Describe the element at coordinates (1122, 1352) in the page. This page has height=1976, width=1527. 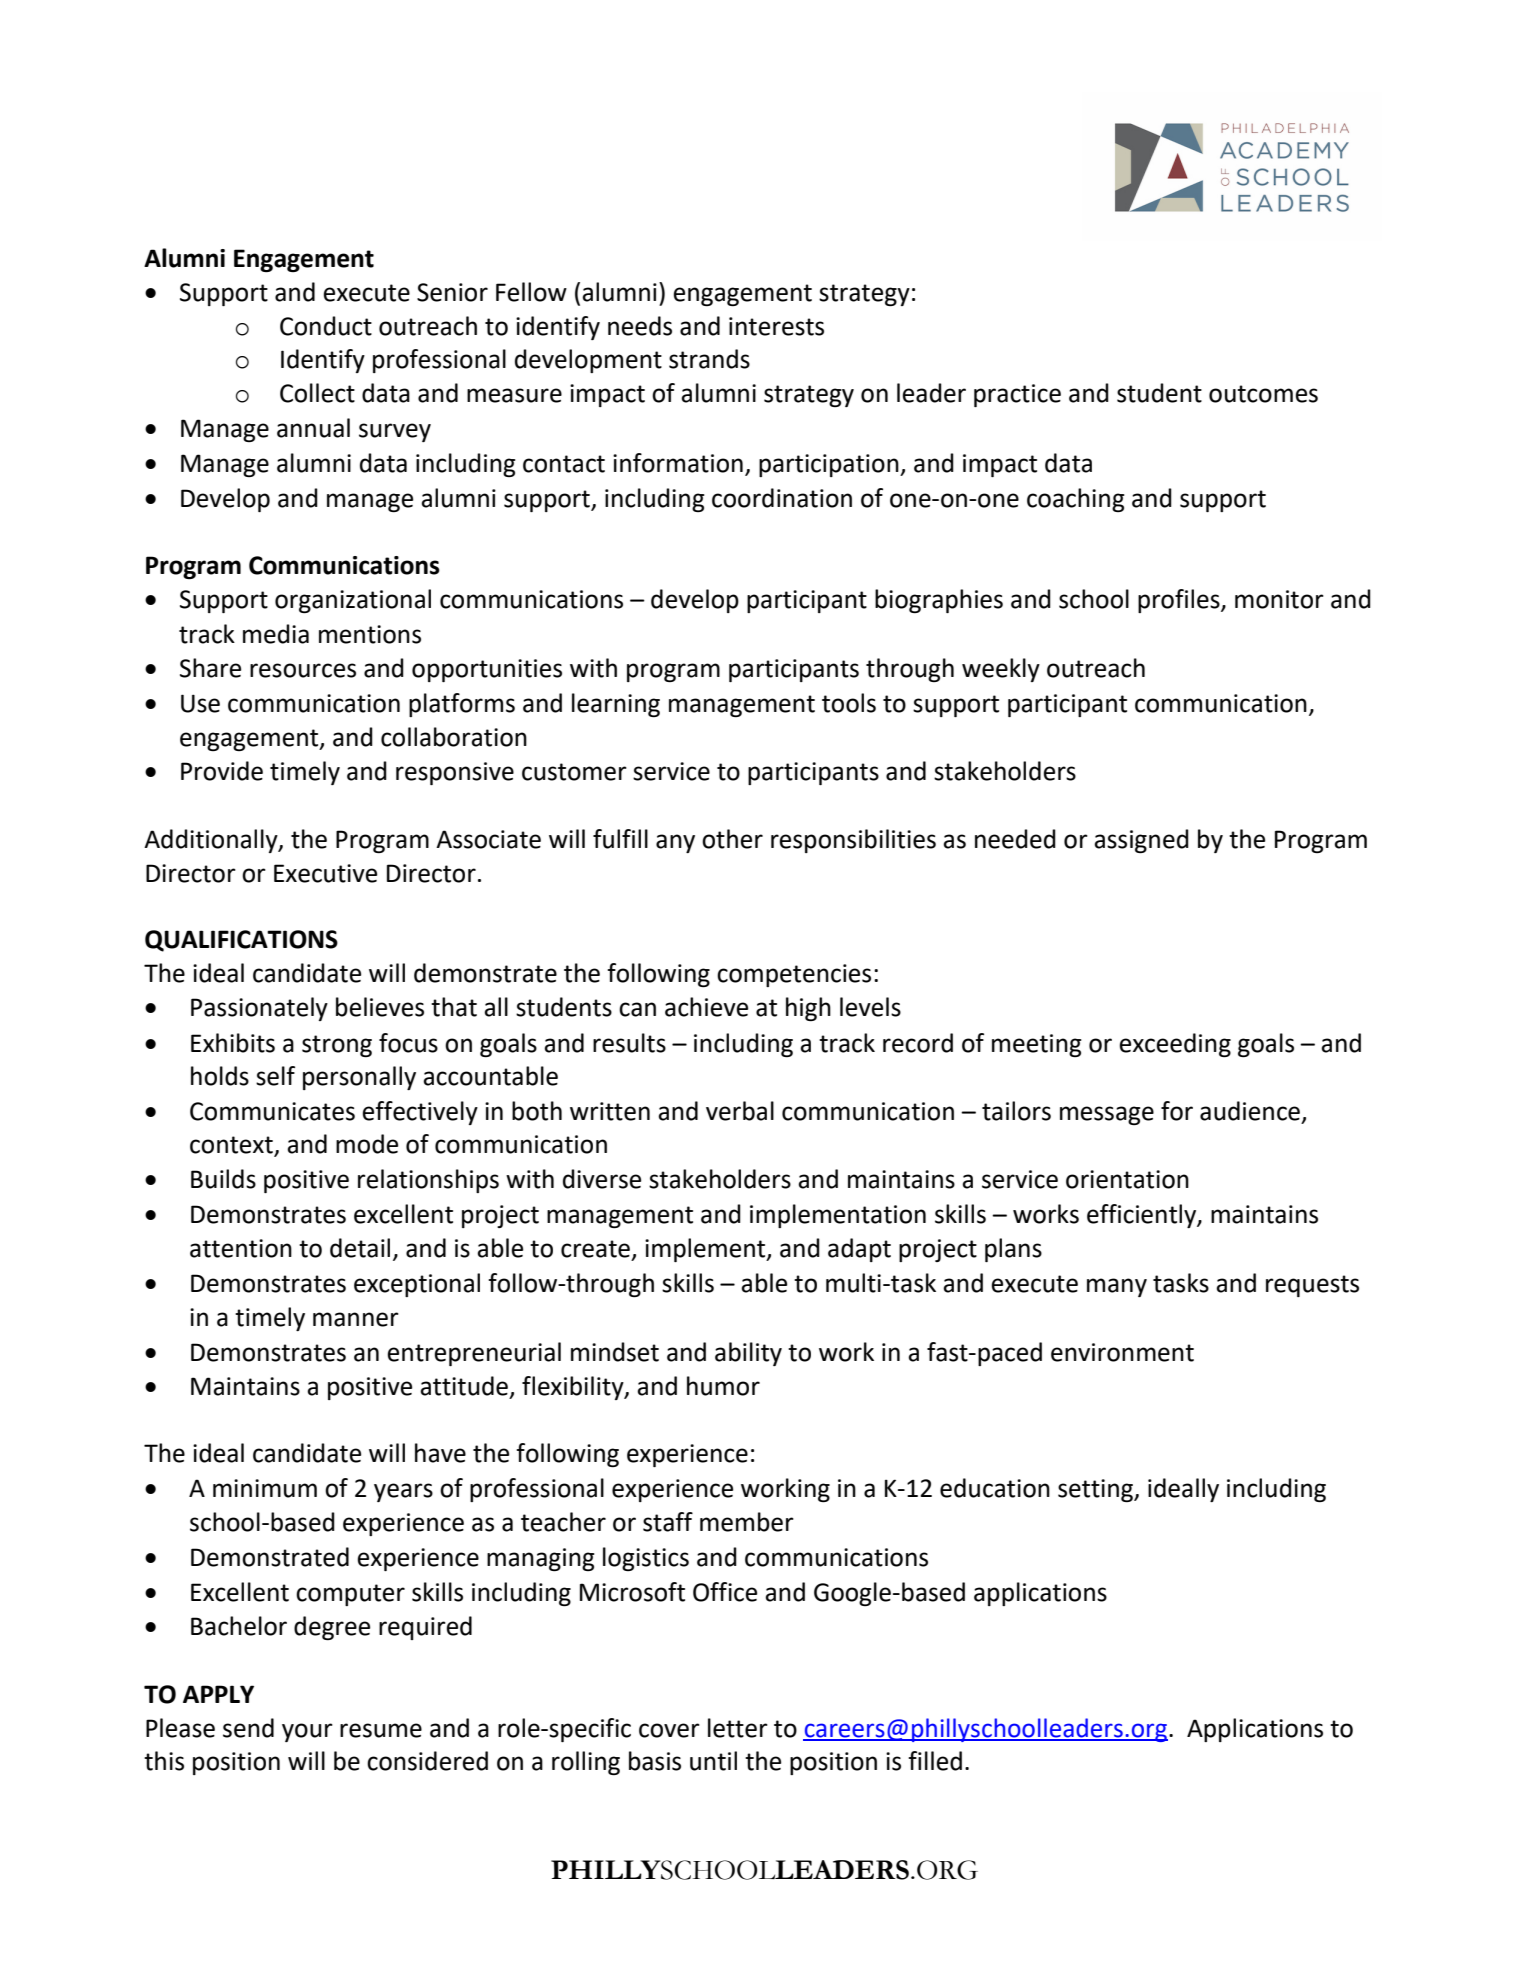
I see `environment` at that location.
